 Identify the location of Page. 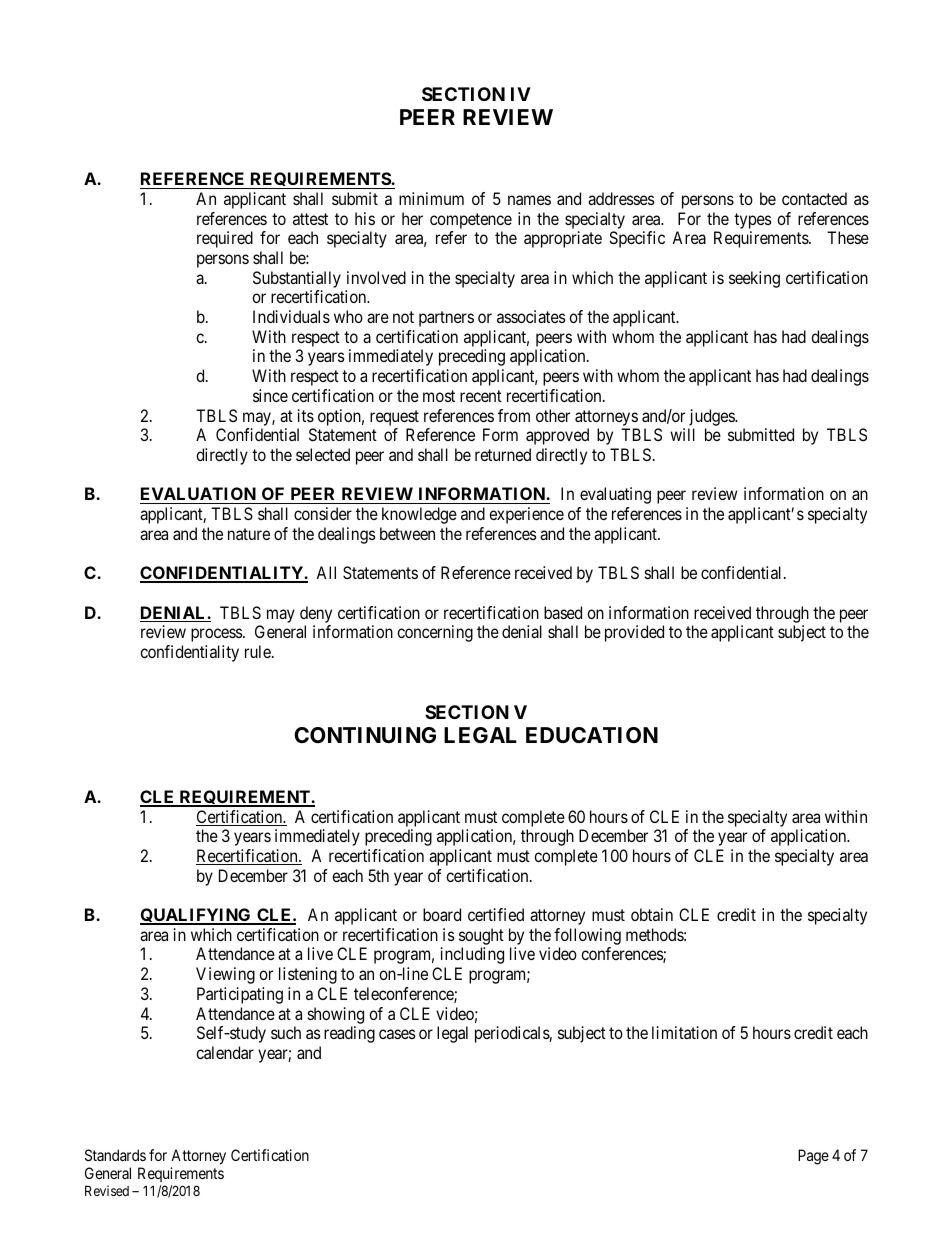
(813, 1157).
